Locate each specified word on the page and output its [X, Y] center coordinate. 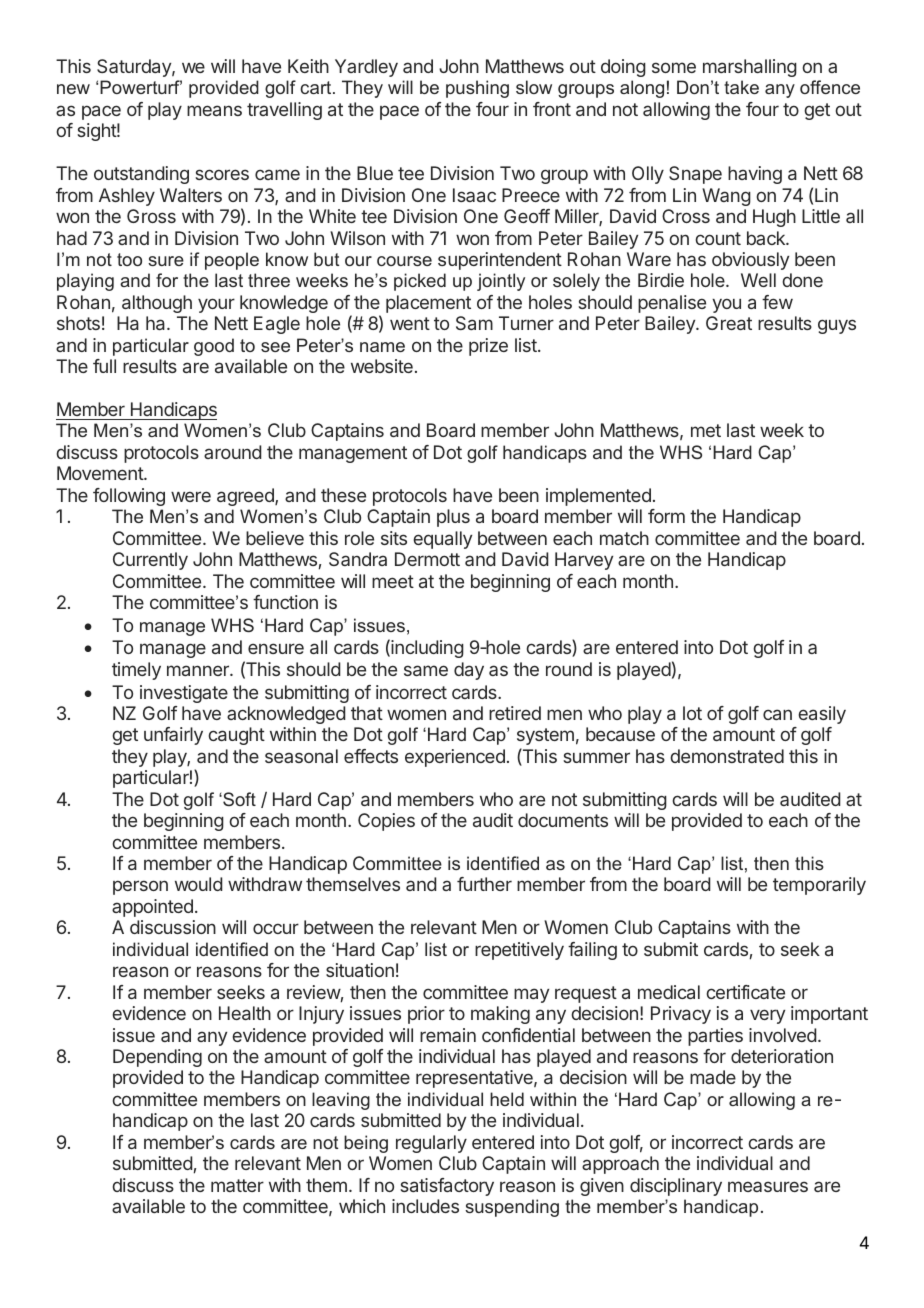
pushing [477, 89]
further [484, 884]
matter [237, 1185]
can [777, 714]
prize [488, 347]
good [214, 347]
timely [136, 671]
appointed [152, 908]
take [741, 87]
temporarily [819, 886]
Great [729, 323]
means [214, 110]
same [426, 670]
